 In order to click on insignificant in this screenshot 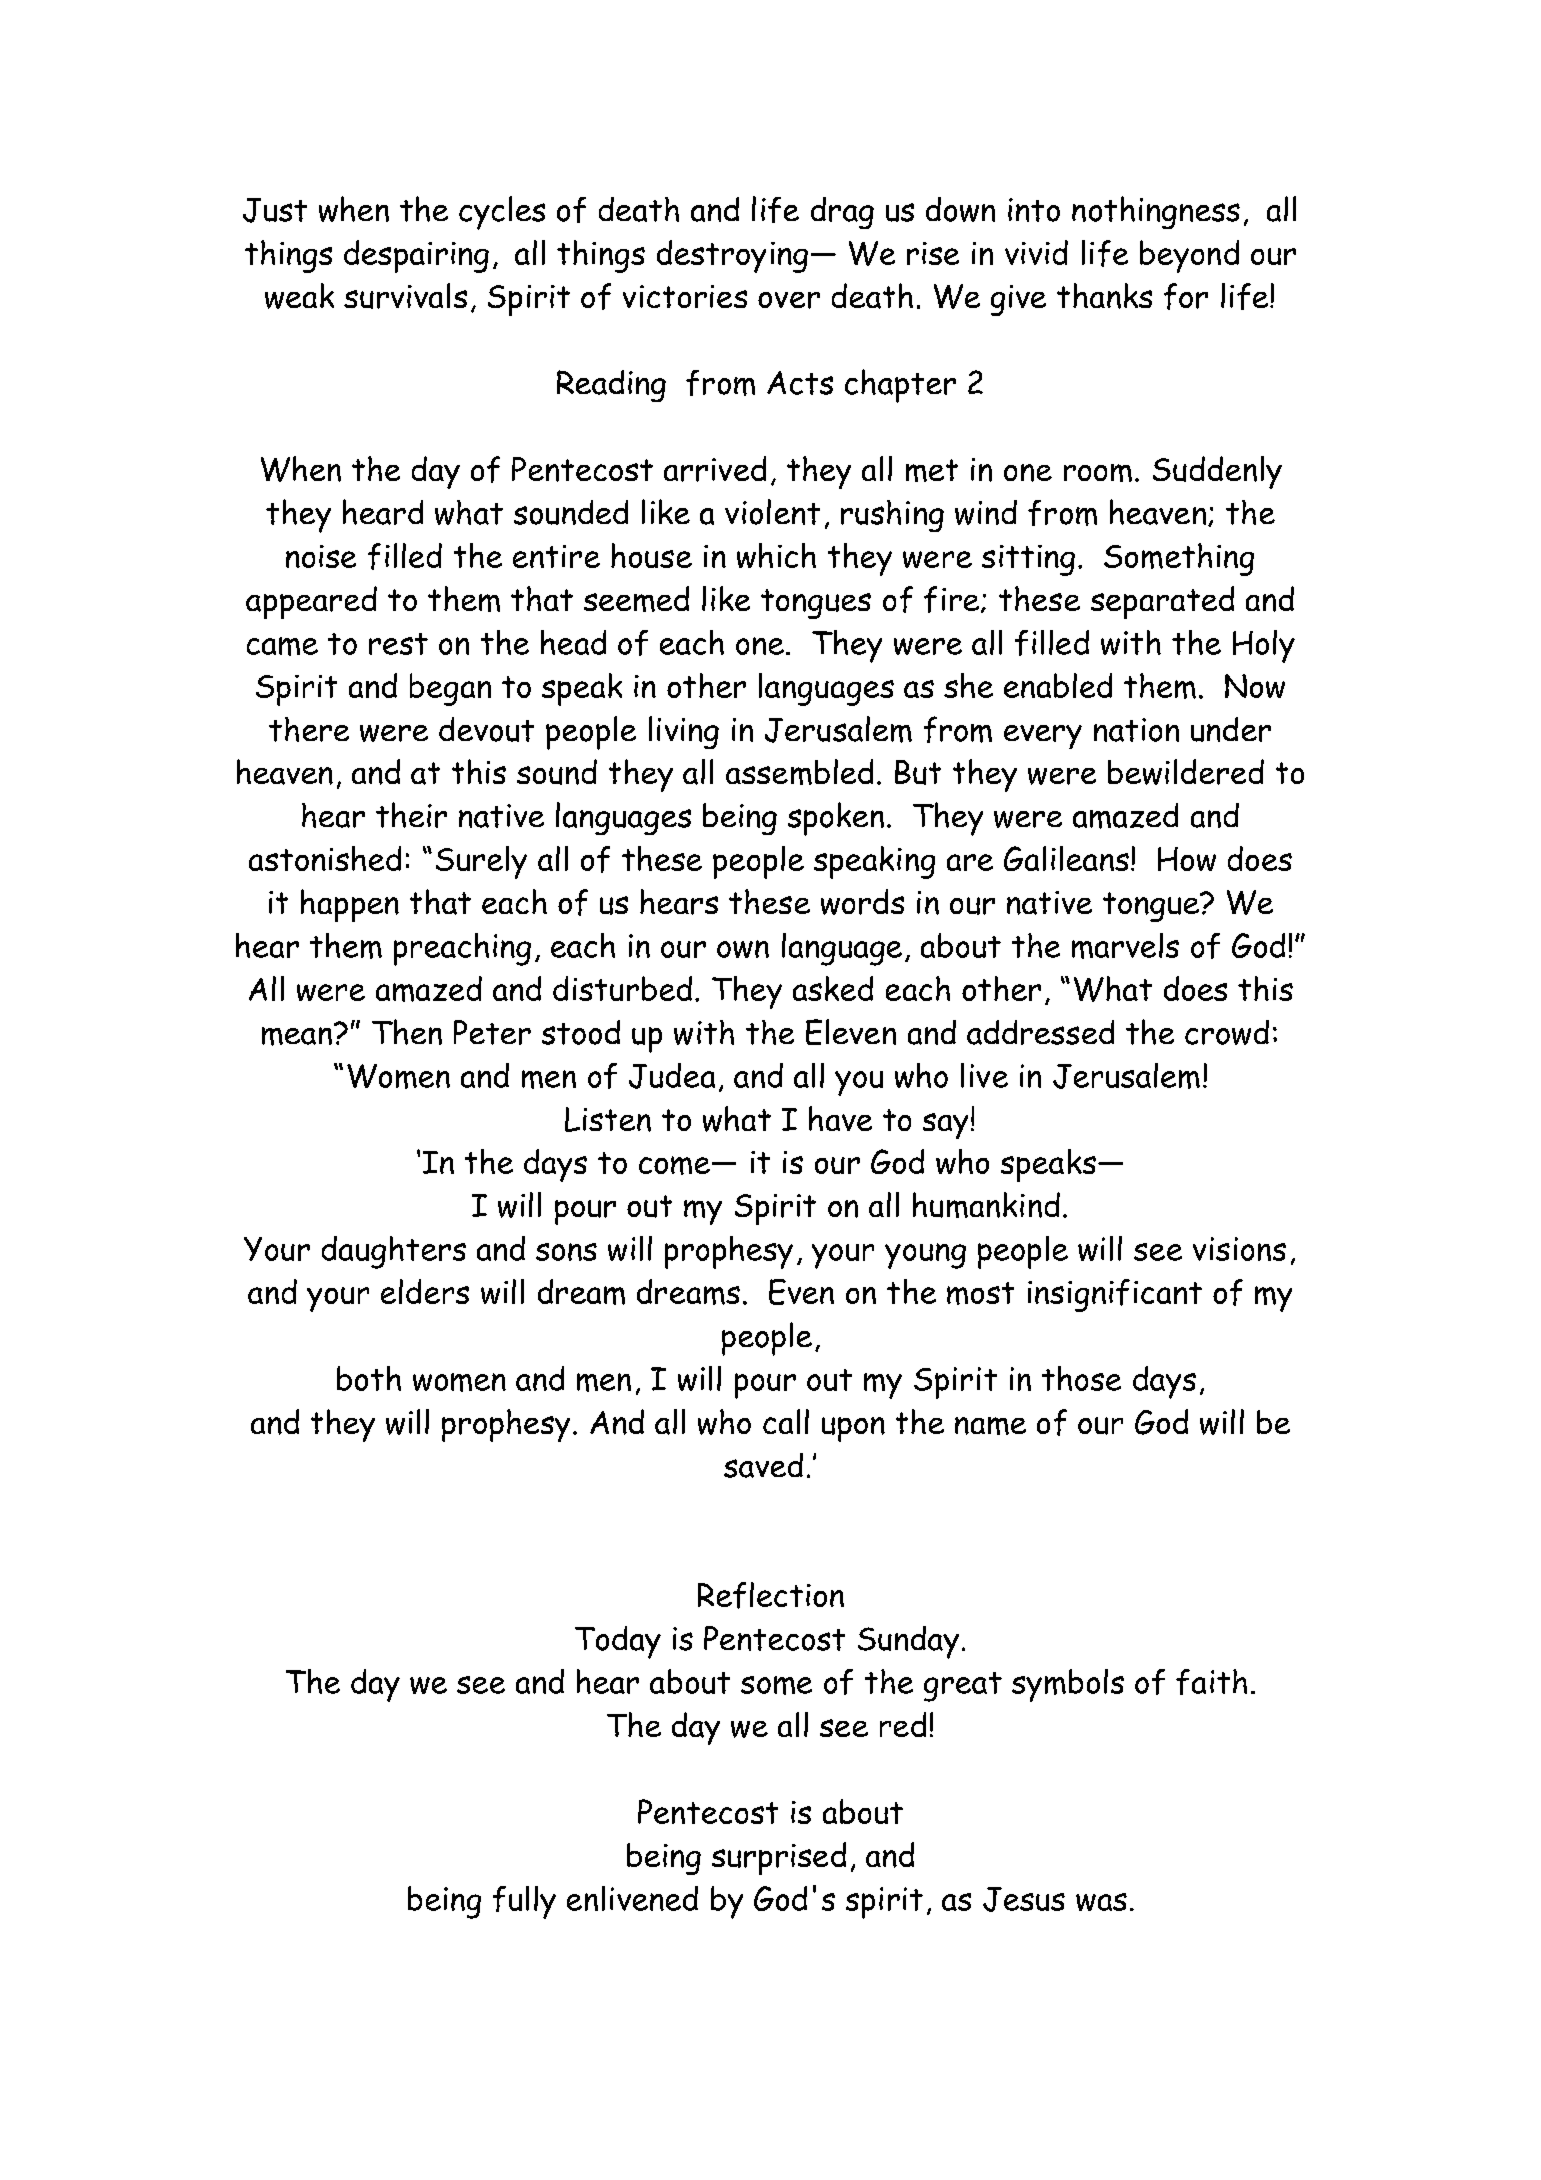, I will do `click(1115, 1295)`.
